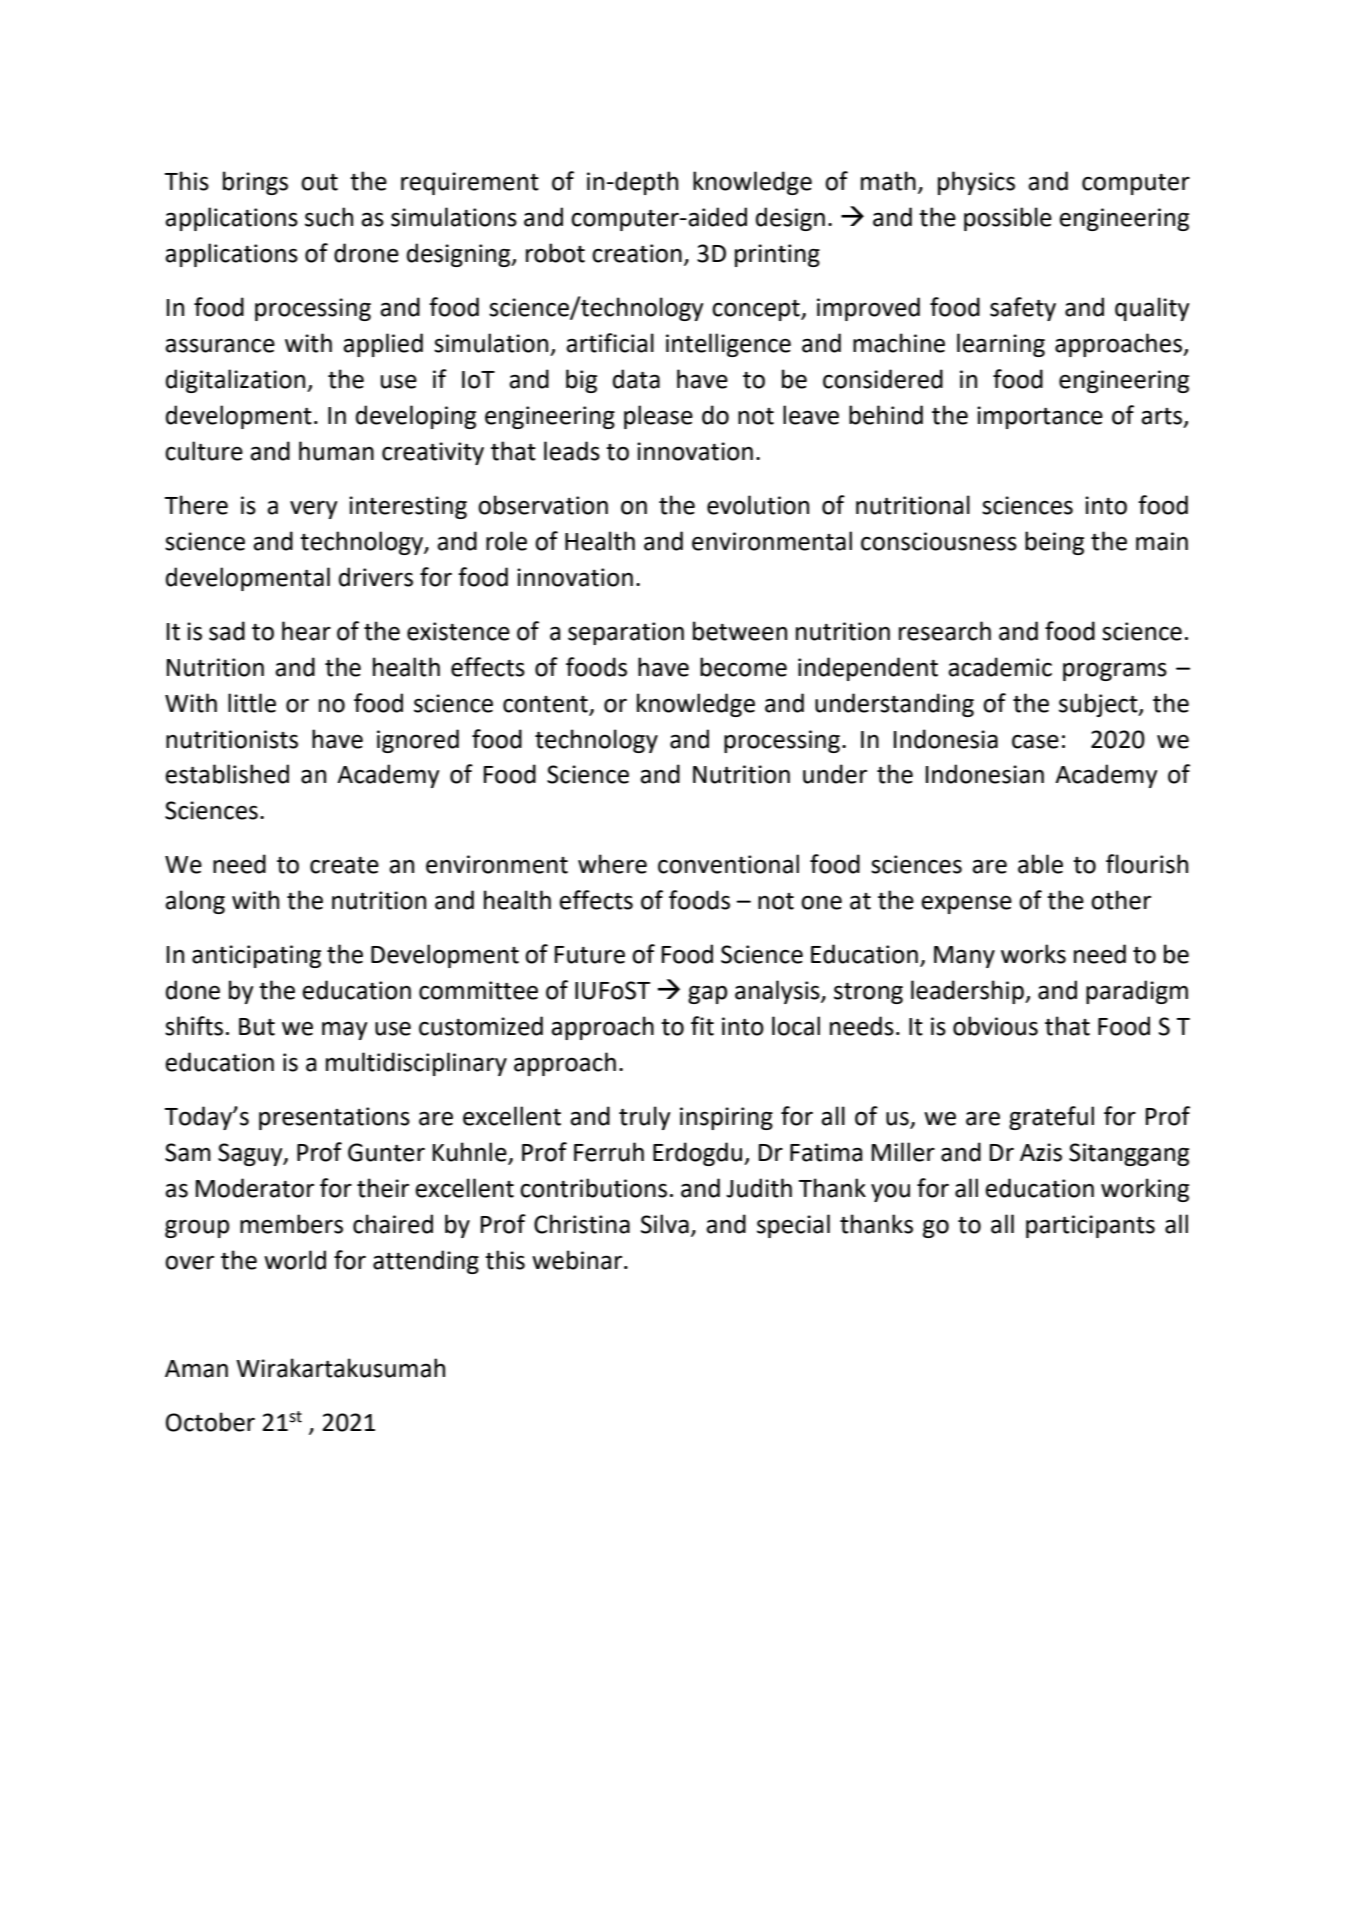 This screenshot has width=1352, height=1912. What do you see at coordinates (210, 1422) in the screenshot?
I see `October` at bounding box center [210, 1422].
